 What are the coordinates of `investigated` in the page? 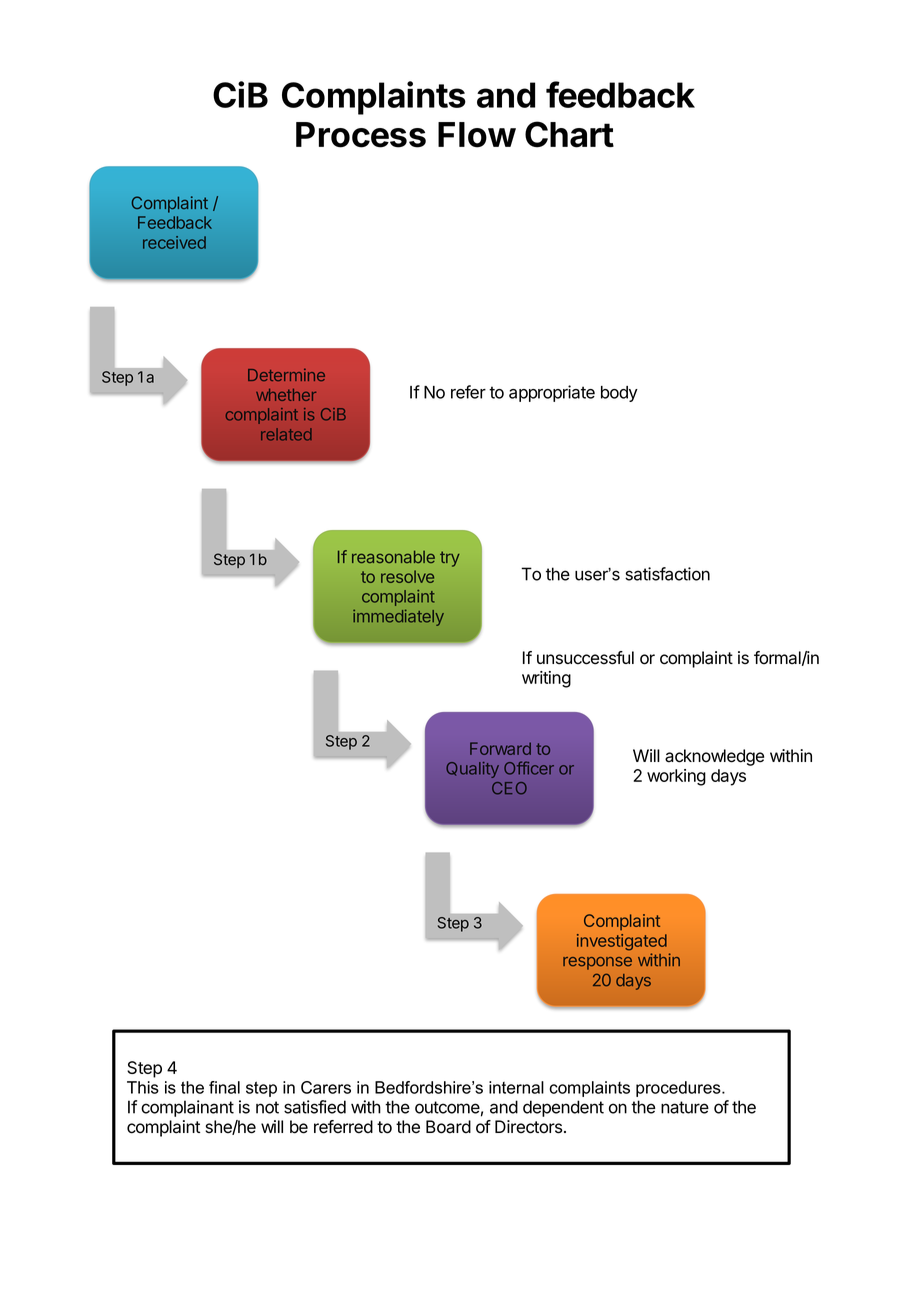 It's located at (622, 942).
